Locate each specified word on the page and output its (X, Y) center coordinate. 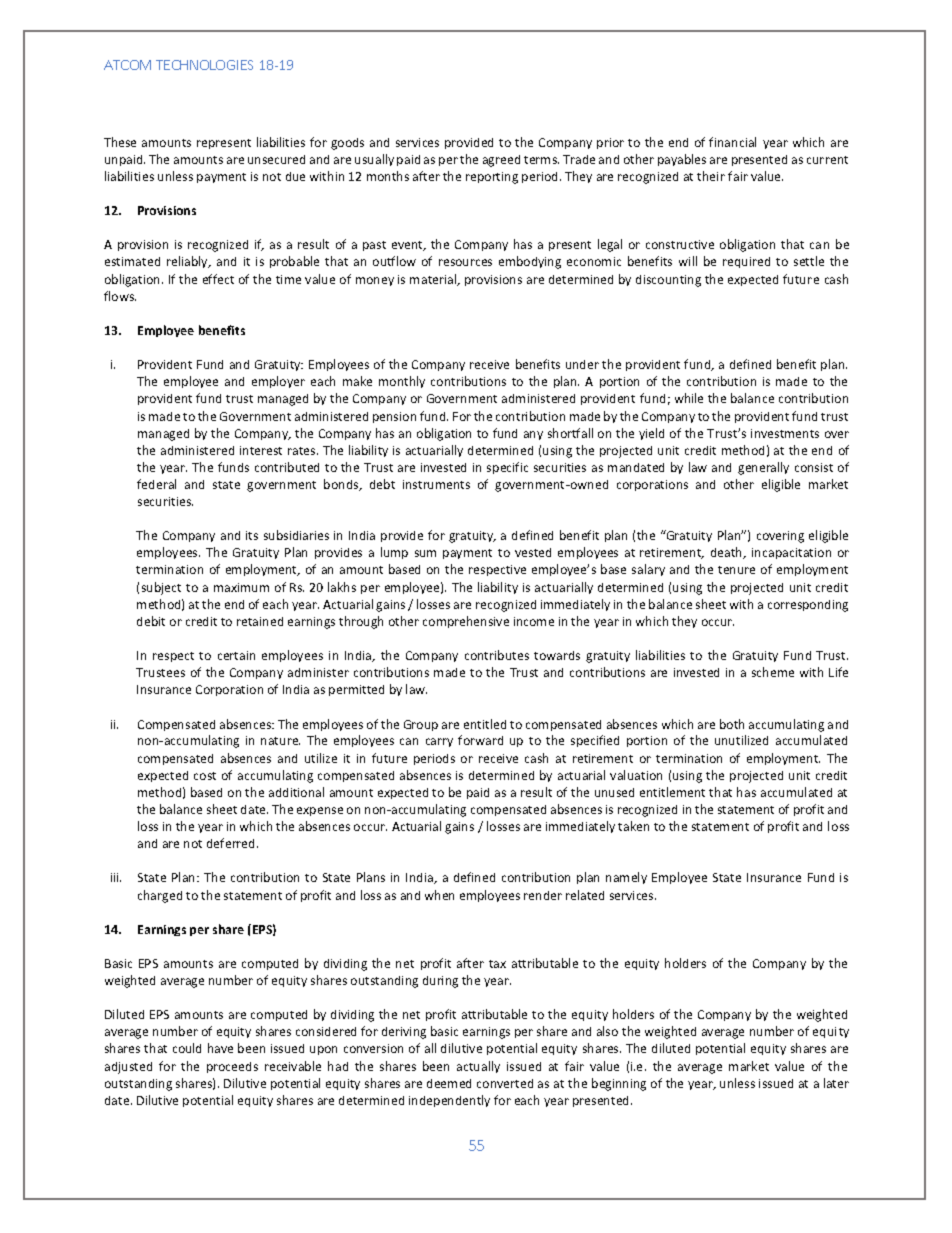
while (689, 398)
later (836, 1083)
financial (732, 142)
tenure (736, 570)
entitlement (672, 792)
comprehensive (466, 622)
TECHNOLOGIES (204, 65)
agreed (501, 161)
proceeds (232, 1067)
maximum (241, 587)
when (439, 895)
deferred (232, 843)
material (434, 280)
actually (478, 1067)
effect (218, 279)
